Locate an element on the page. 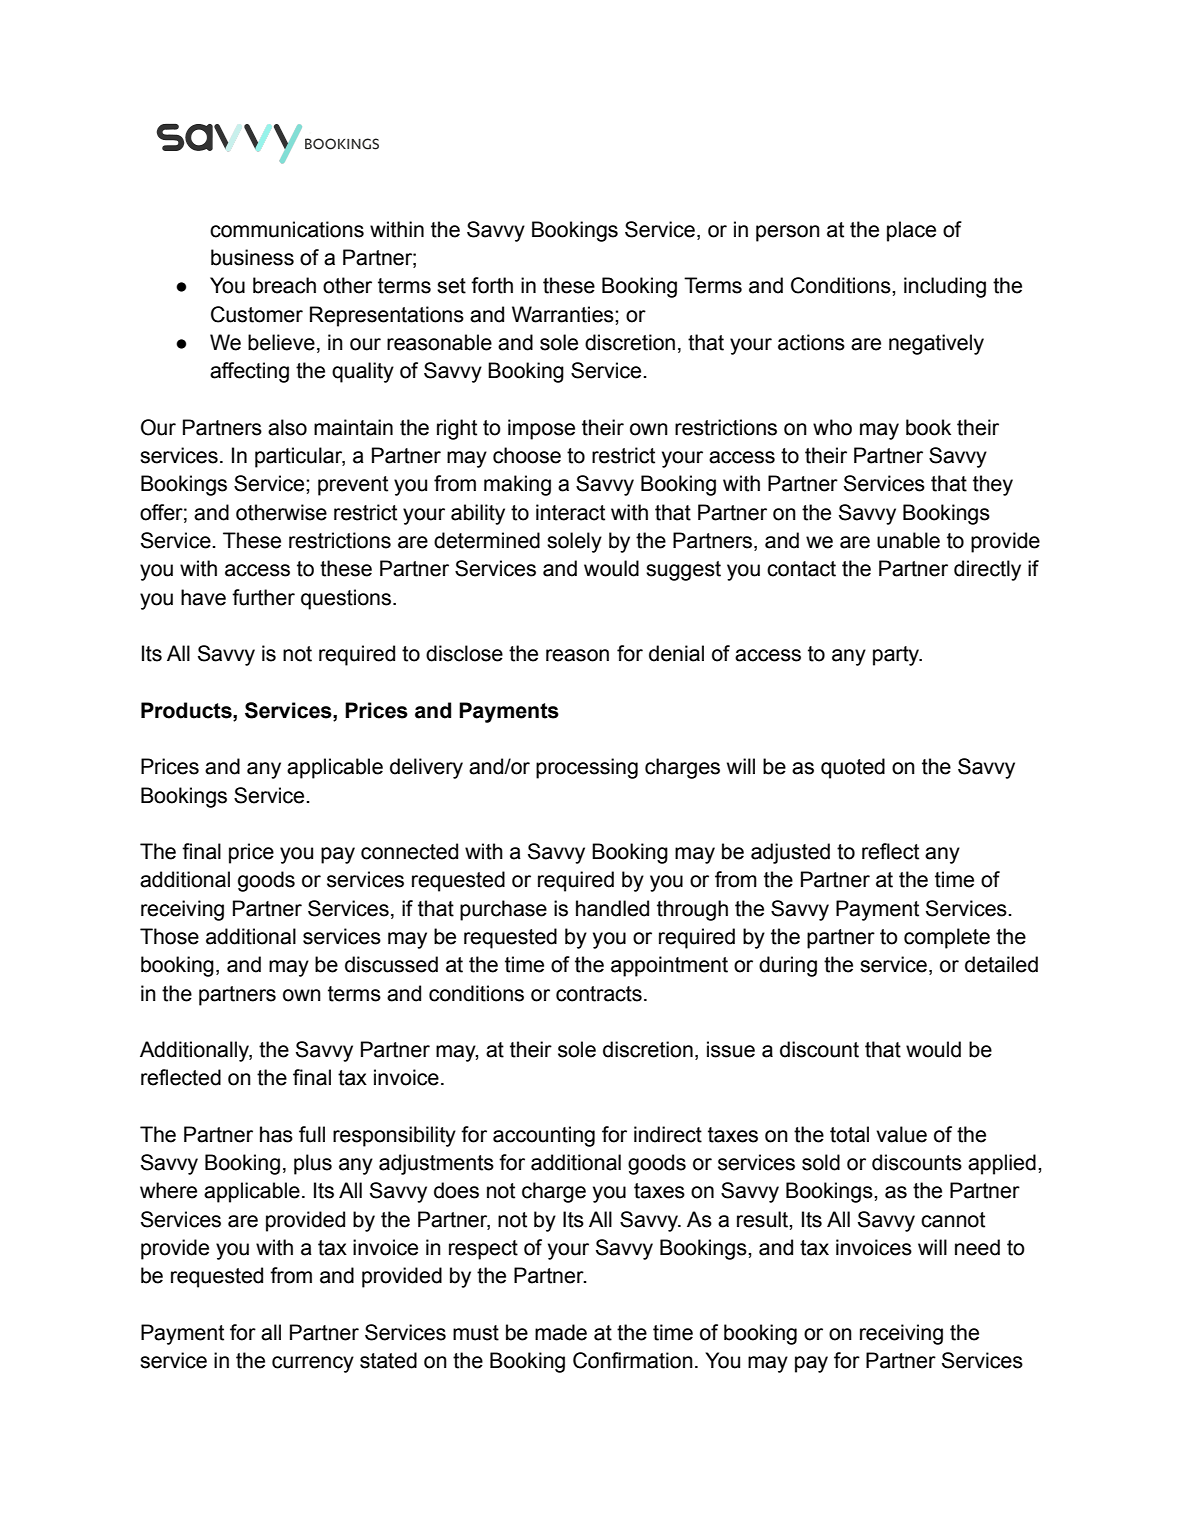  complete is located at coordinates (947, 938).
